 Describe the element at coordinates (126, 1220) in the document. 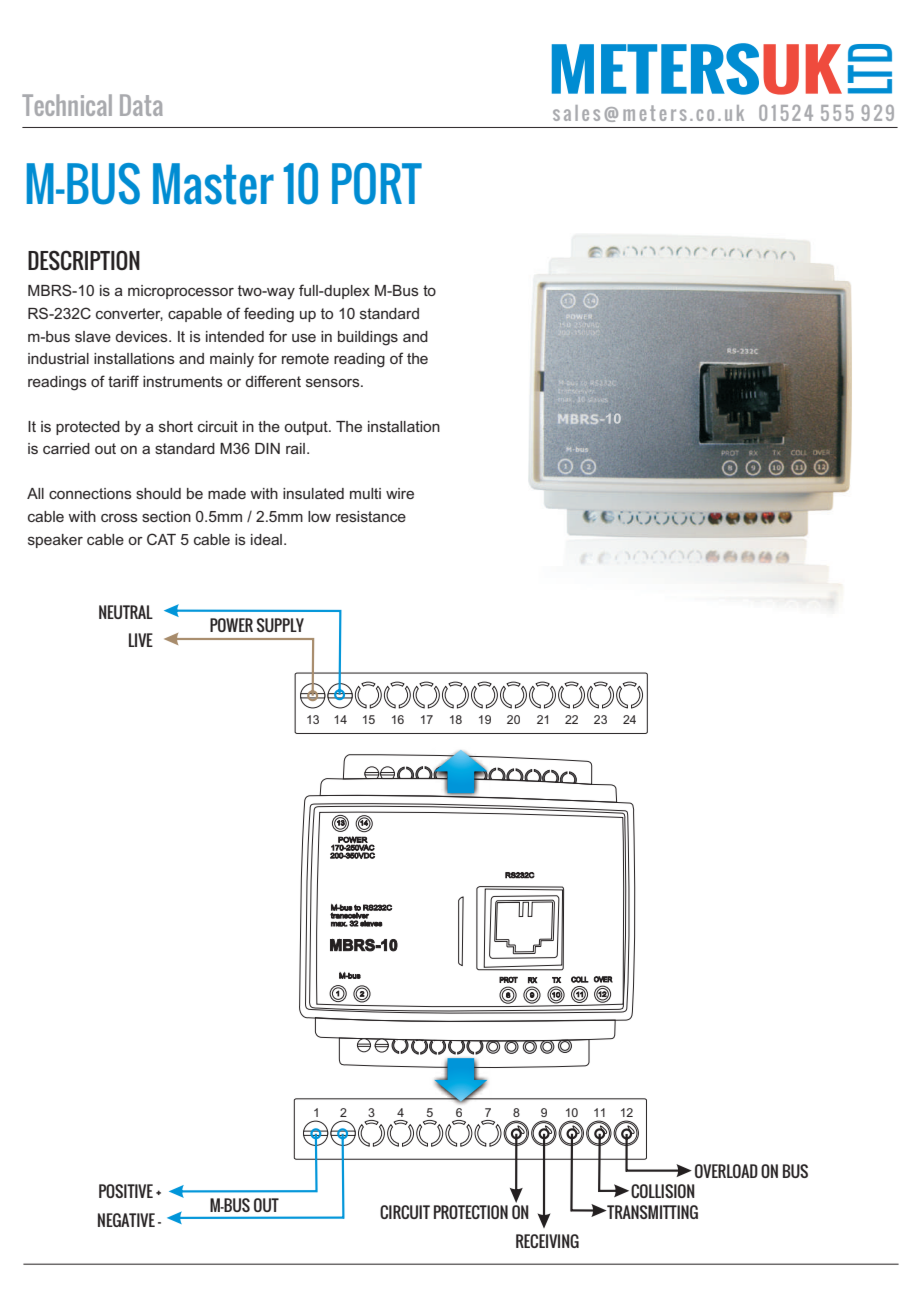

I see `NEGATIVE` at that location.
